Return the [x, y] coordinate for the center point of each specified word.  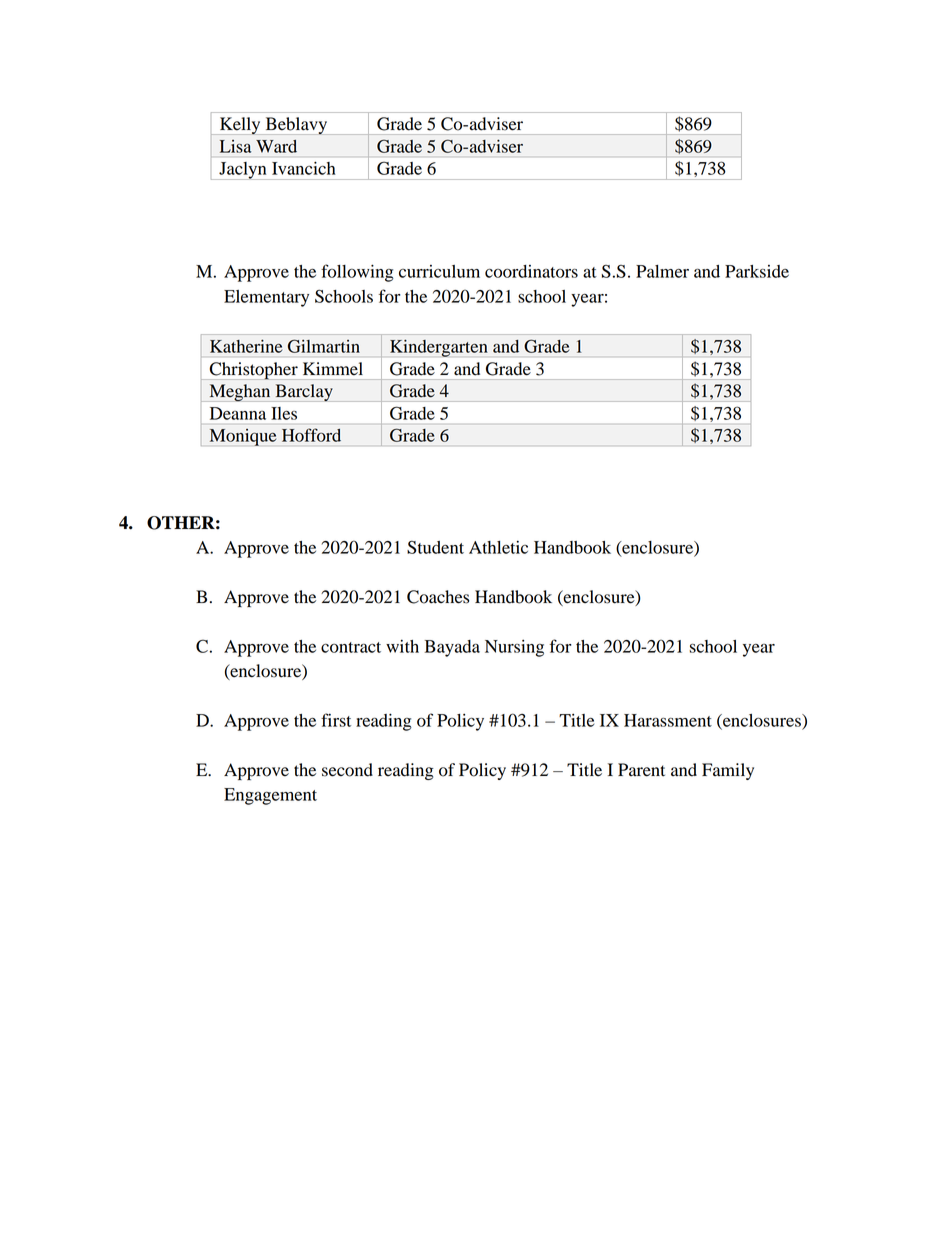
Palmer [662, 271]
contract [351, 647]
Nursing [514, 648]
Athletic [498, 547]
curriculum [439, 271]
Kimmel [333, 369]
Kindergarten [439, 348]
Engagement [270, 796]
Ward [276, 146]
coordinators [531, 271]
